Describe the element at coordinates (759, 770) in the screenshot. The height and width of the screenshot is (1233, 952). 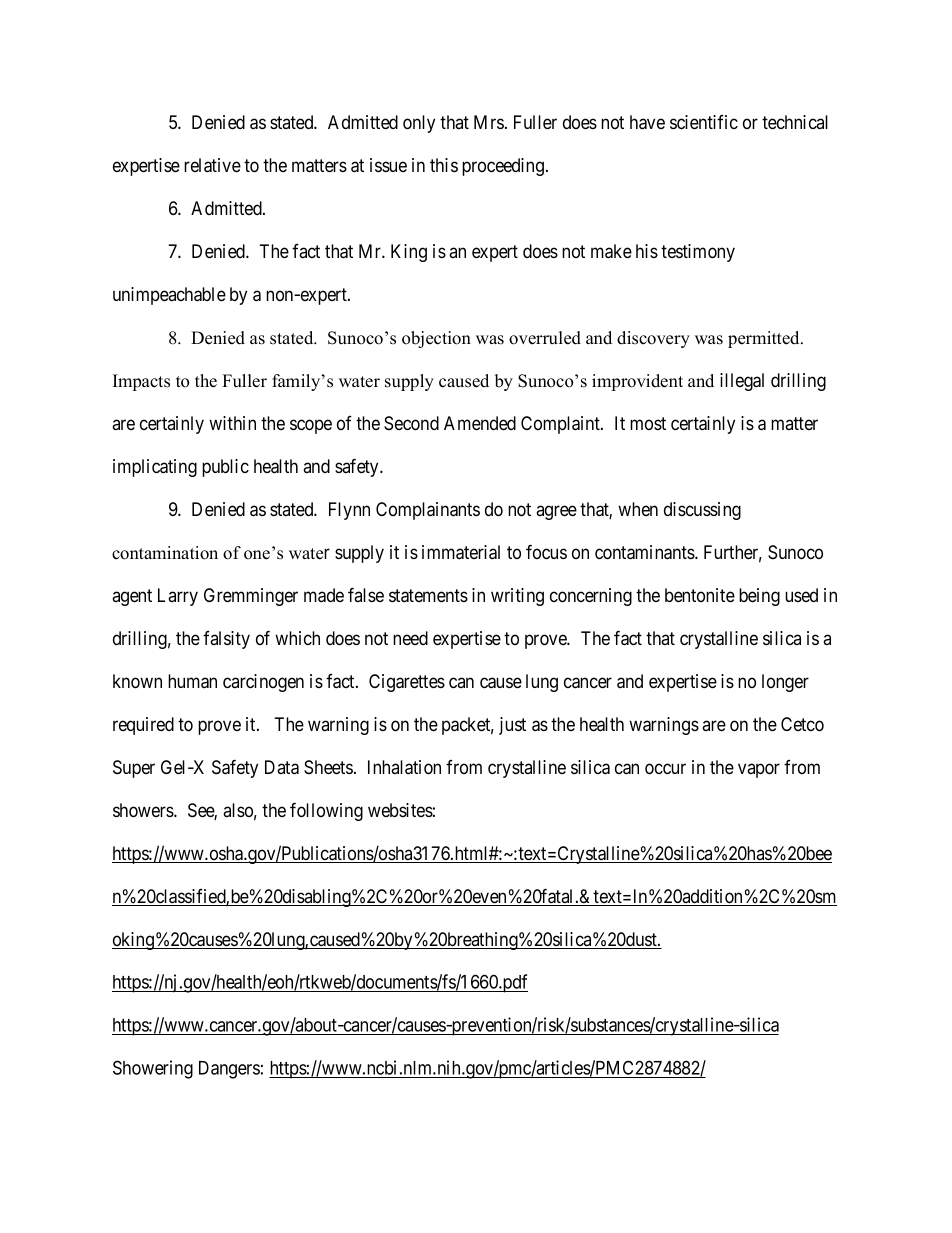
I see `vapor` at that location.
